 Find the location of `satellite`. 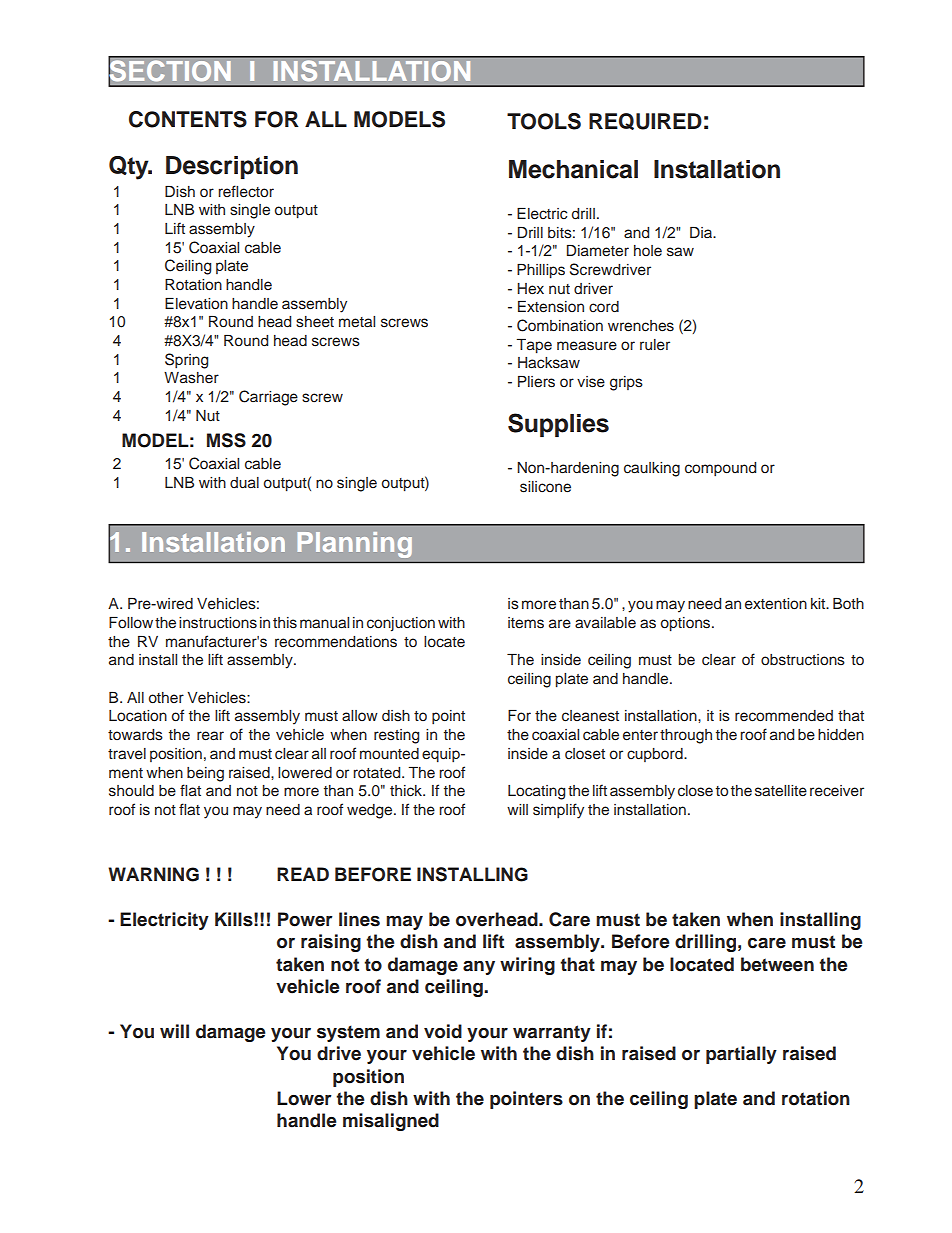

satellite is located at coordinates (781, 791).
